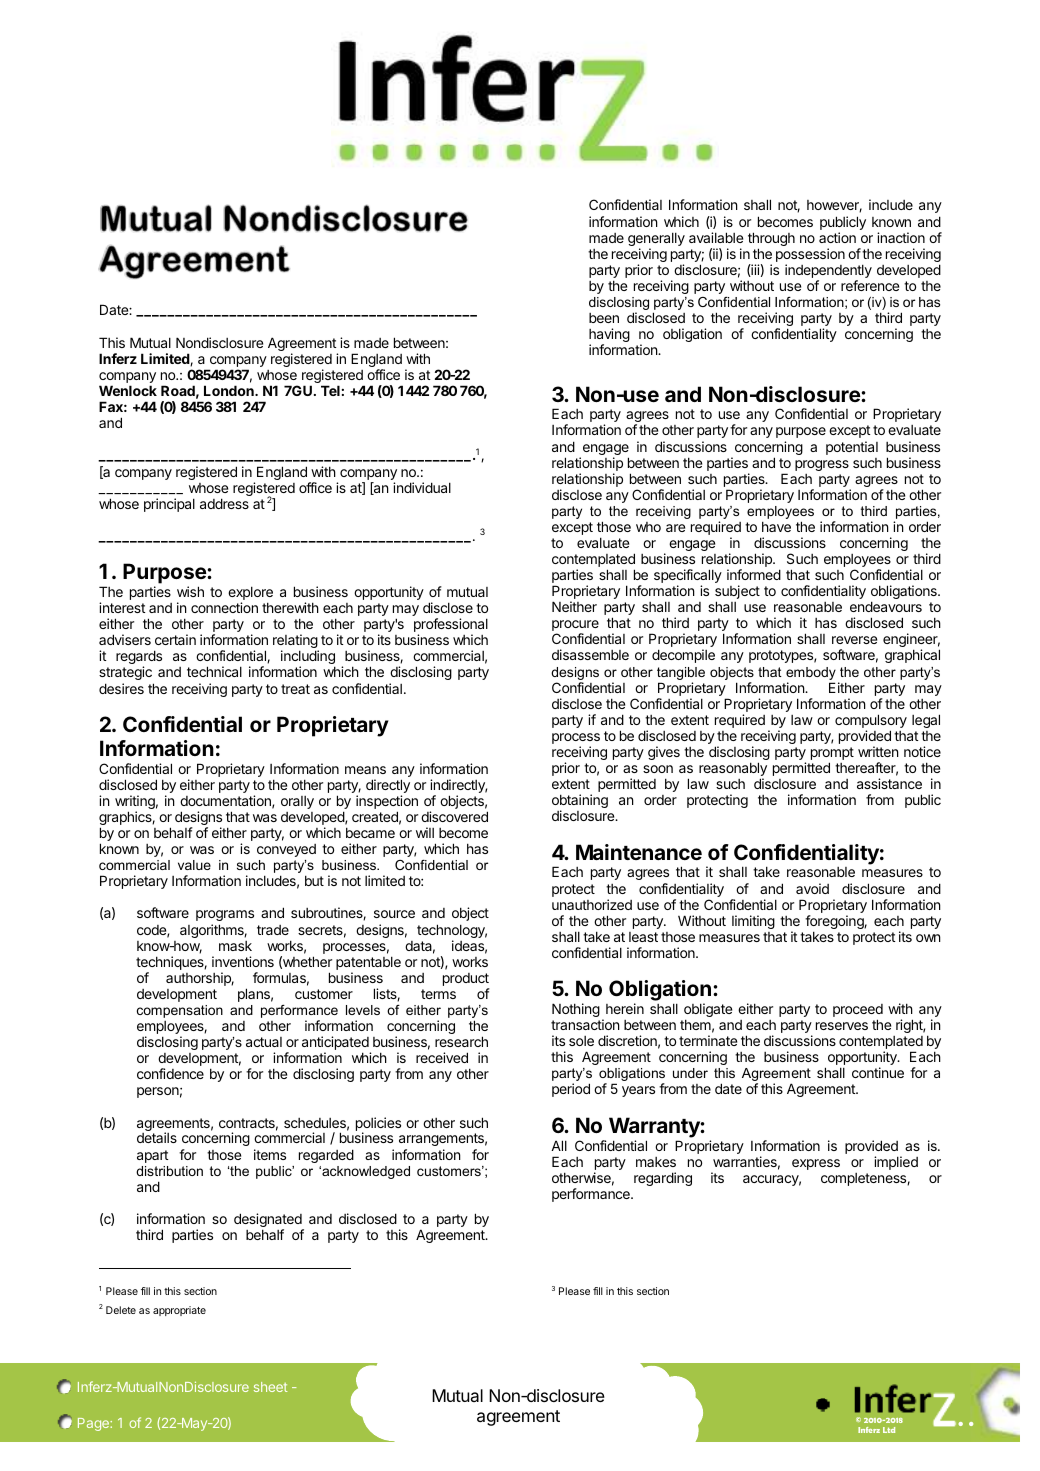 Image resolution: width=1040 pixels, height=1471 pixels. I want to click on discovered, so click(454, 816).
